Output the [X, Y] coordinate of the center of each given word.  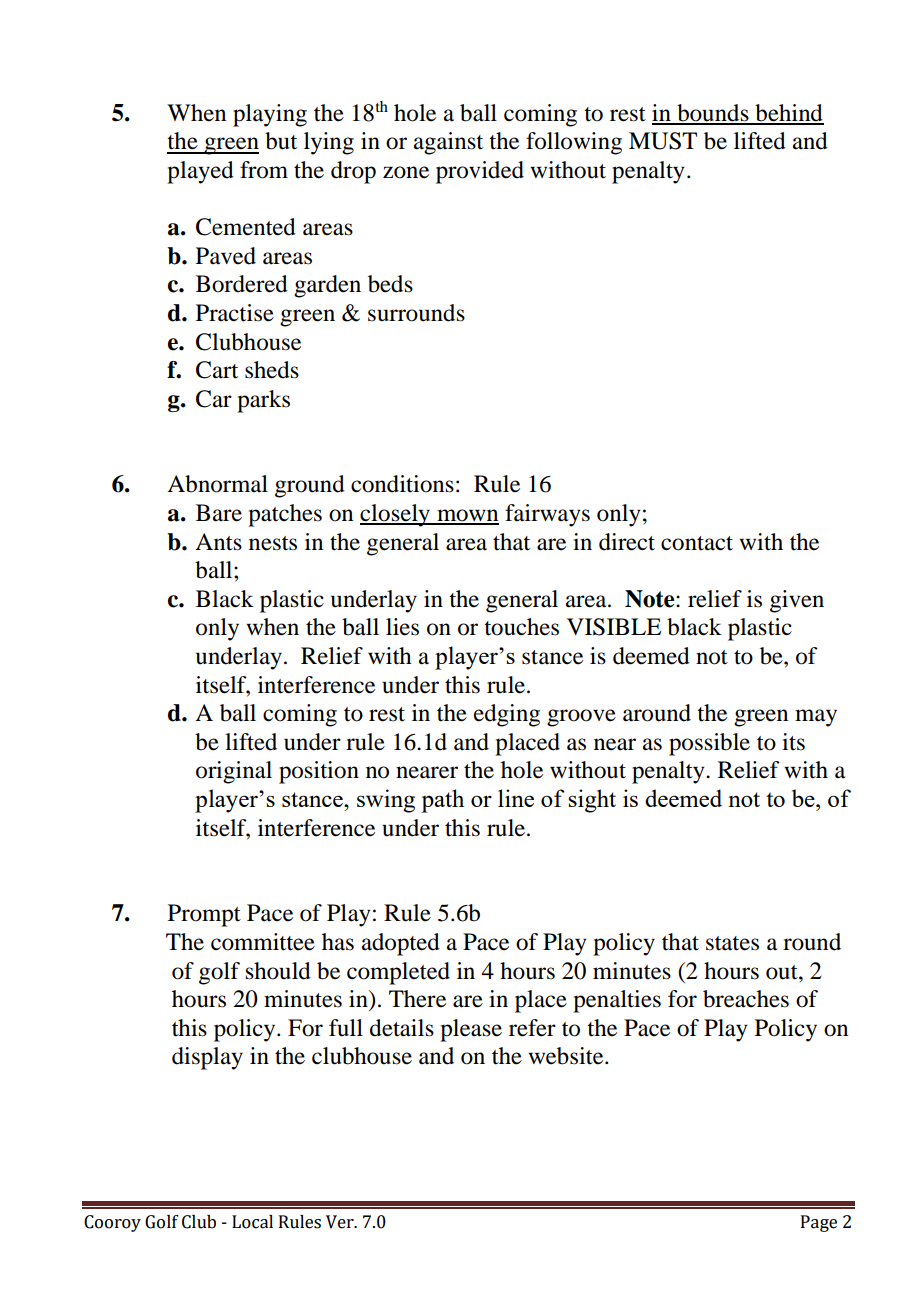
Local [252, 1222]
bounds [713, 114]
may [816, 718]
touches [521, 627]
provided [480, 172]
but [281, 141]
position [319, 772]
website [567, 1056]
